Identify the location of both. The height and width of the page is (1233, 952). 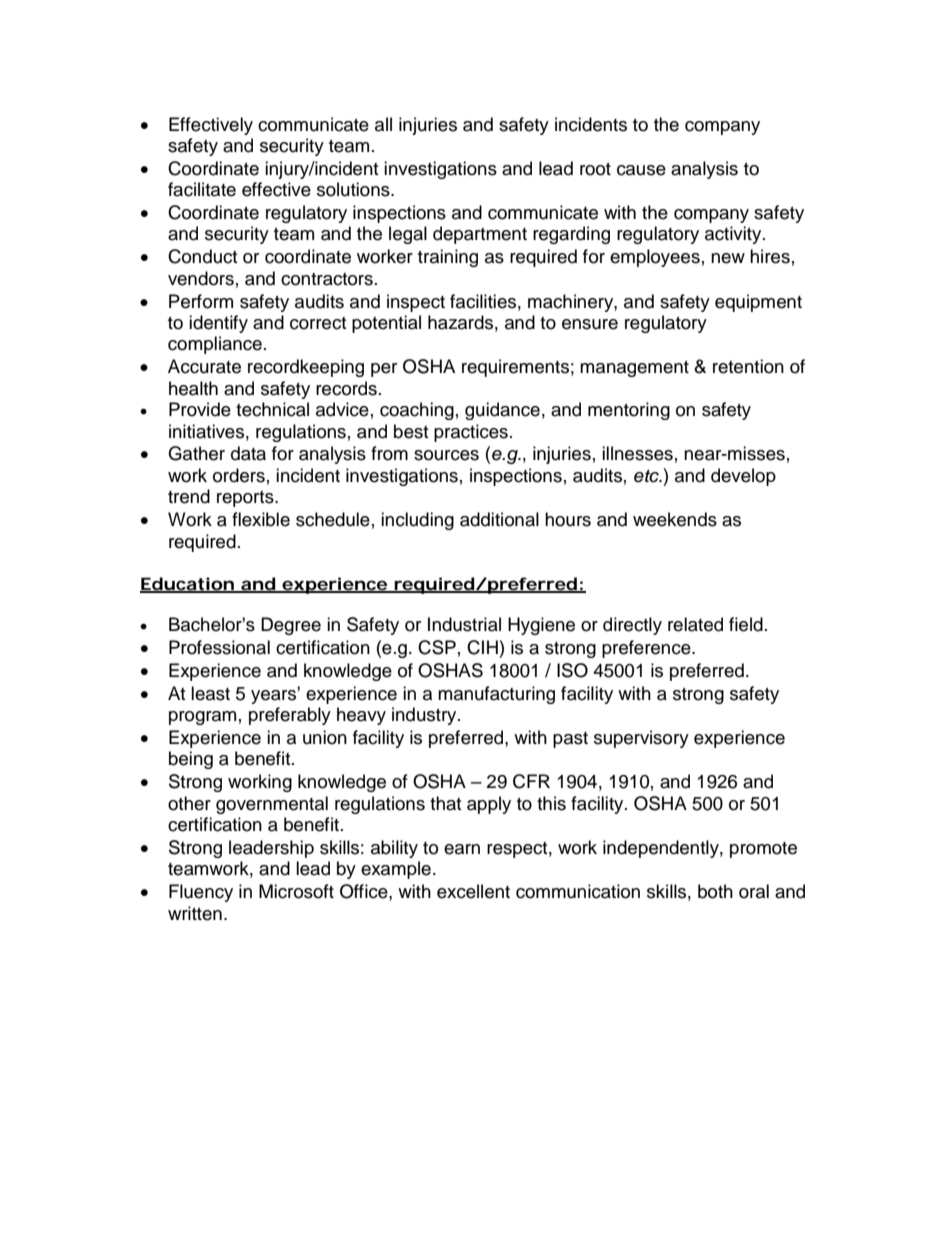
(715, 891).
